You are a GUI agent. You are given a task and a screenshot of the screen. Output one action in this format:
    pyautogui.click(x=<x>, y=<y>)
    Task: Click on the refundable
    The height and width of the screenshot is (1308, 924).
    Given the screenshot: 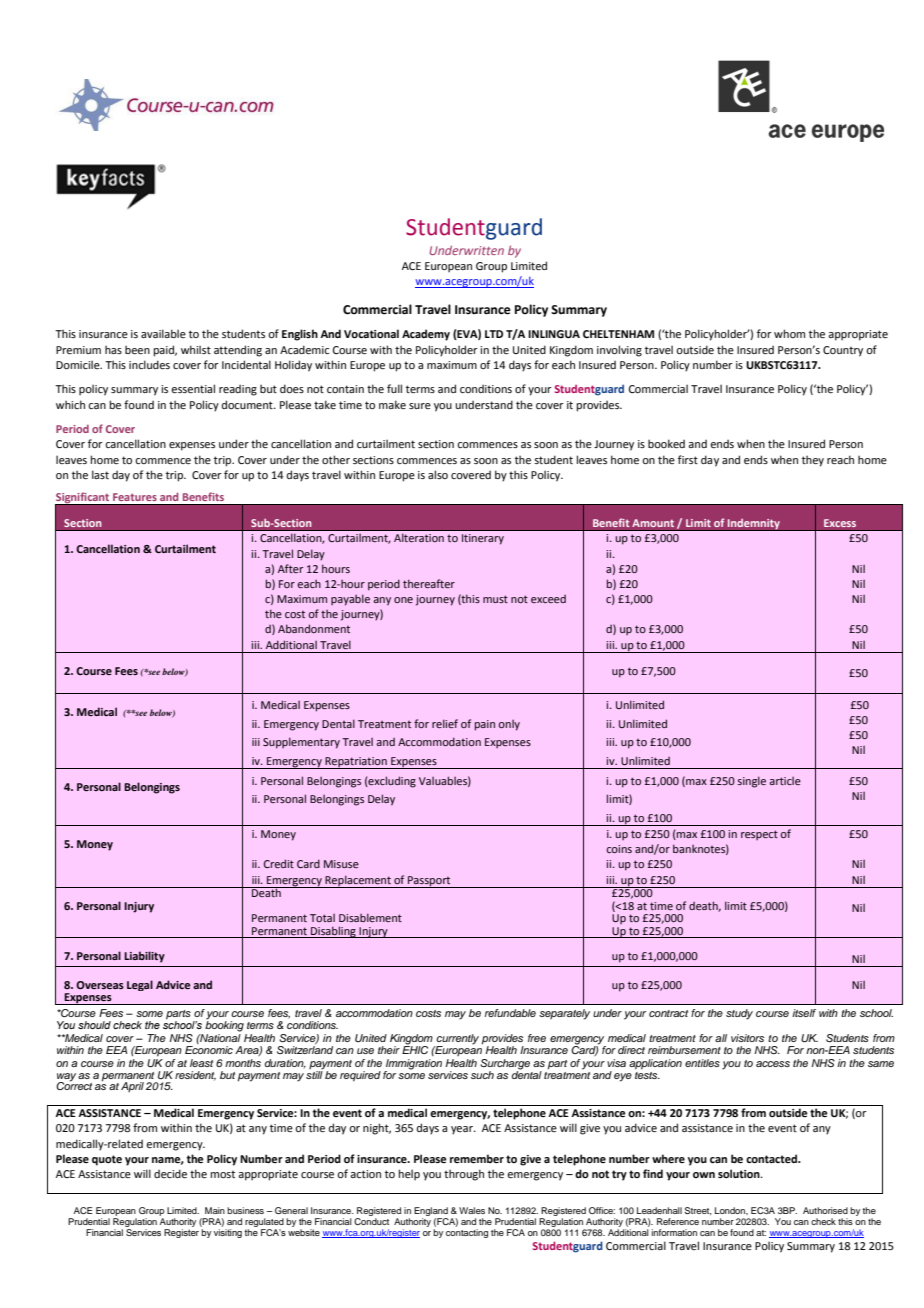 What is the action you would take?
    pyautogui.click(x=510, y=1013)
